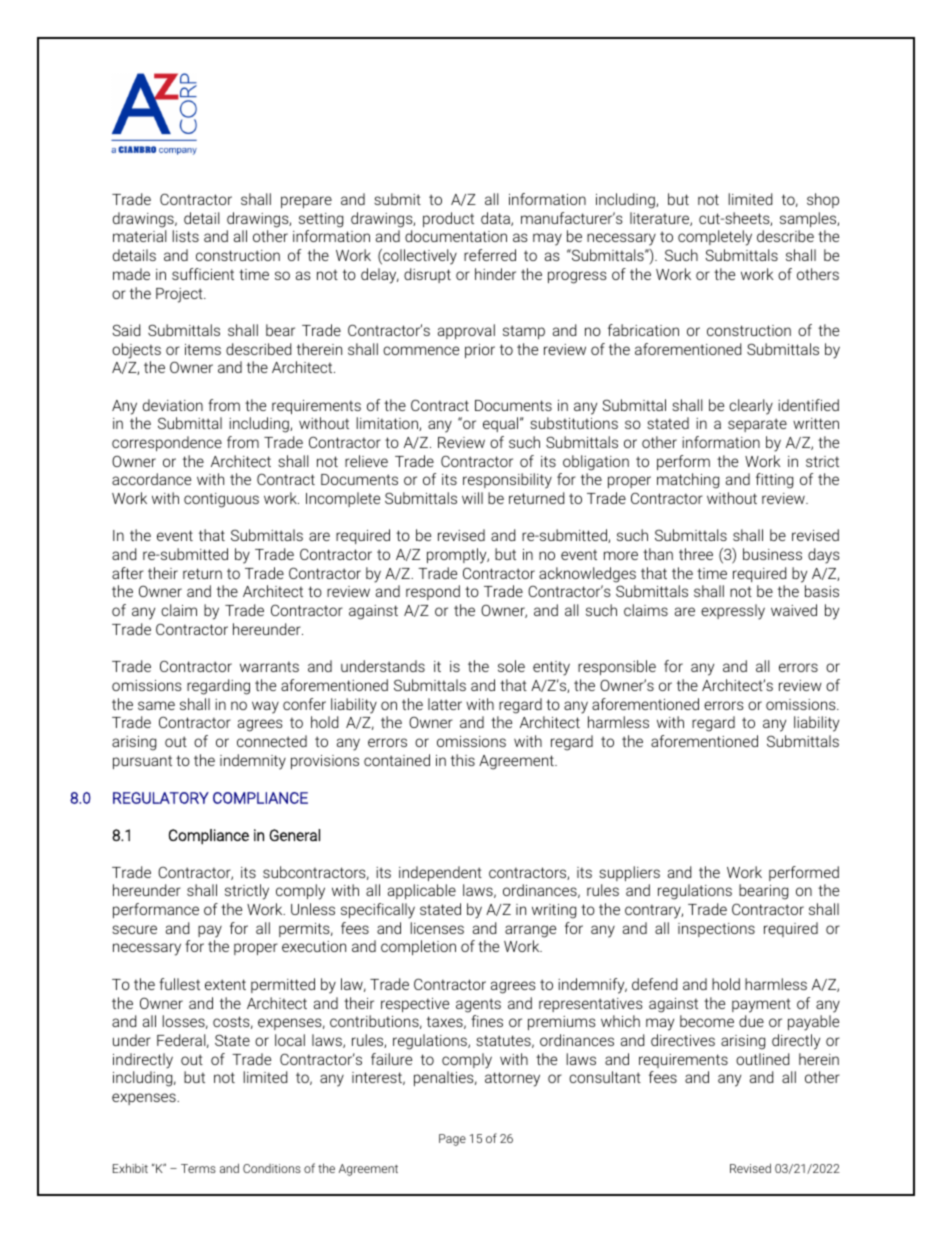 The height and width of the page is (1233, 952). What do you see at coordinates (452, 1140) in the page?
I see `Page` at bounding box center [452, 1140].
